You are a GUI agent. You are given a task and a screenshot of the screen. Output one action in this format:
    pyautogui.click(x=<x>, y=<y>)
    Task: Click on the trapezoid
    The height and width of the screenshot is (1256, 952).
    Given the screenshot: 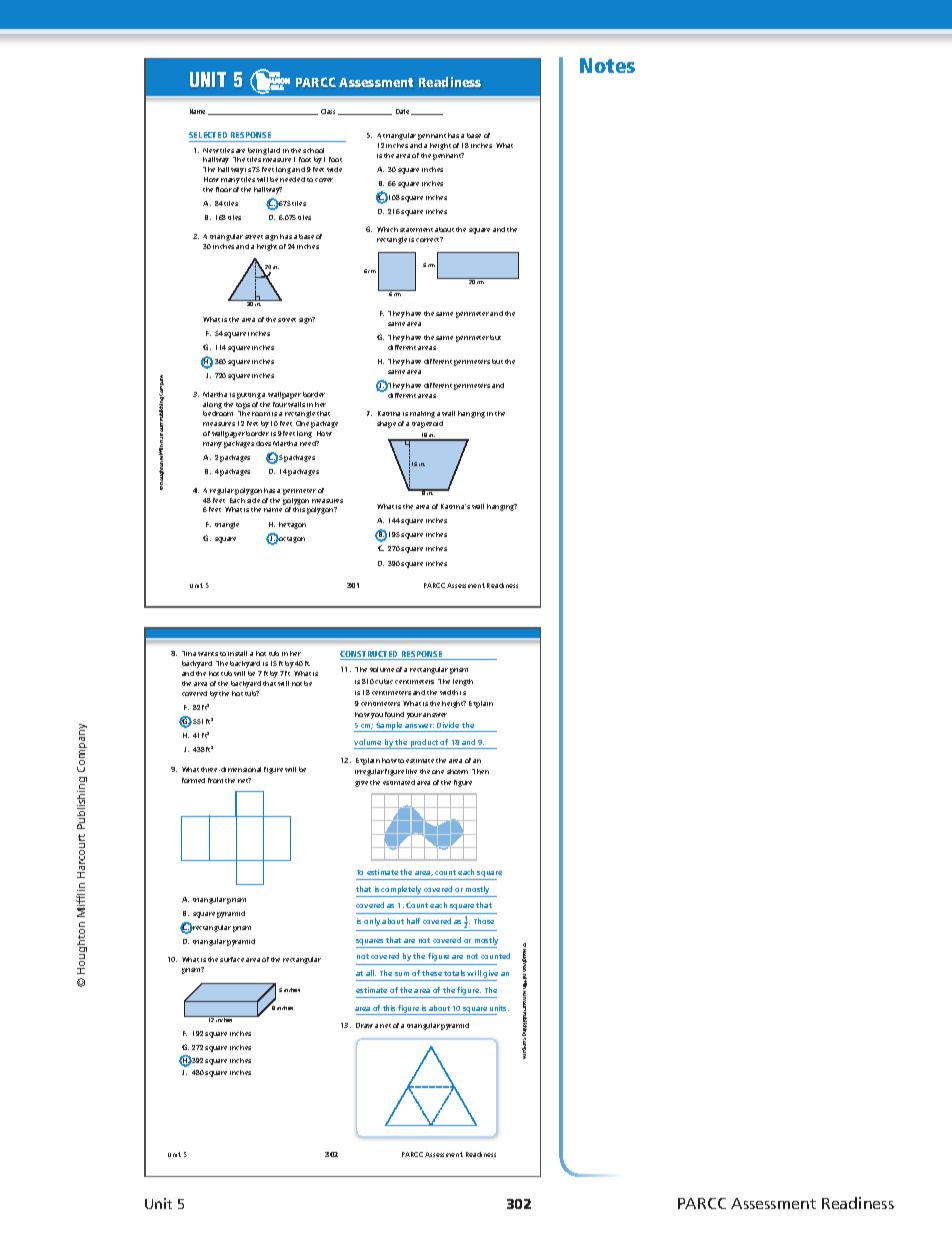 What is the action you would take?
    pyautogui.click(x=427, y=424)
